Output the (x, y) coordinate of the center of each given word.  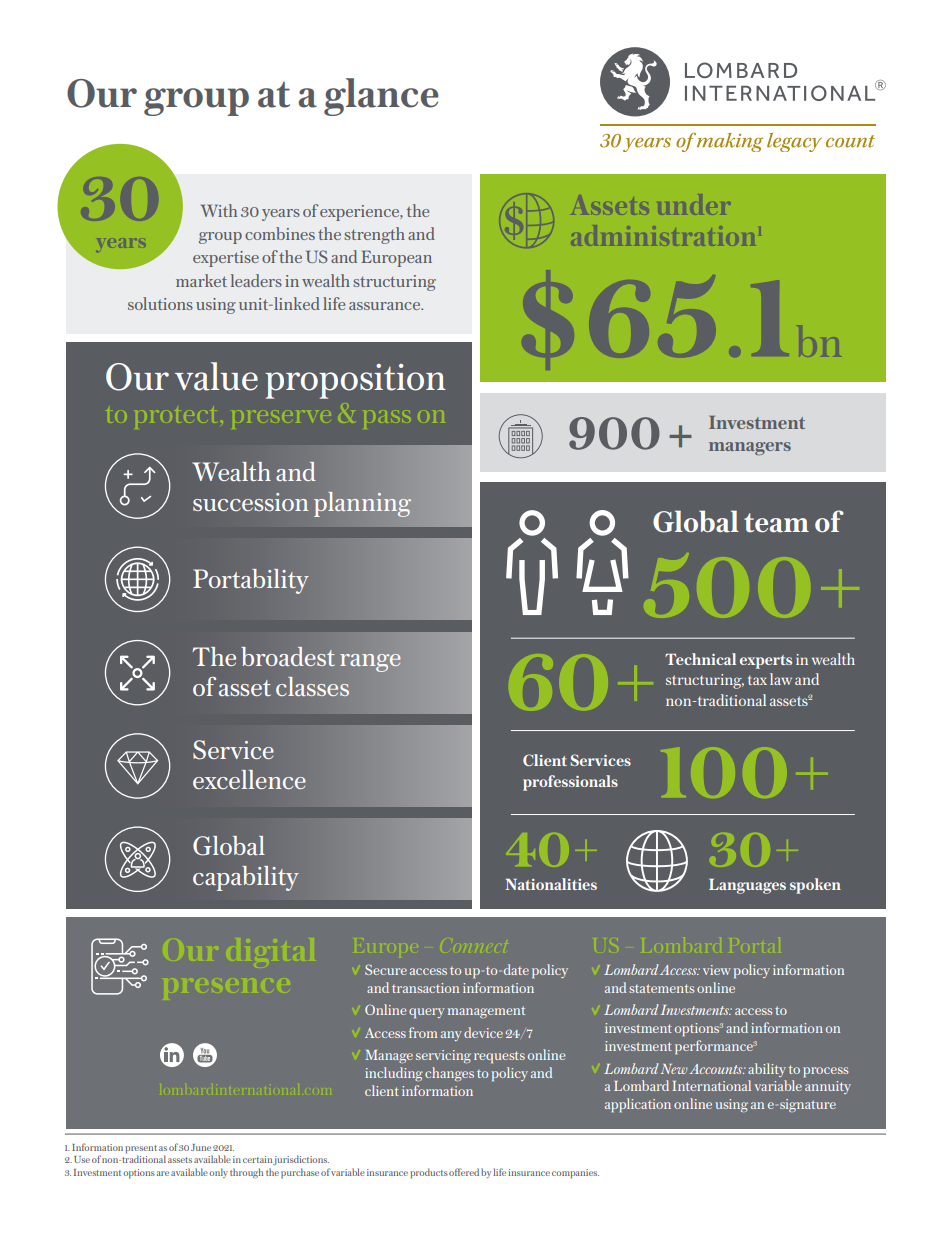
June (201, 1147)
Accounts (717, 1069)
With (219, 210)
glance (381, 97)
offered (464, 1172)
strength (374, 235)
